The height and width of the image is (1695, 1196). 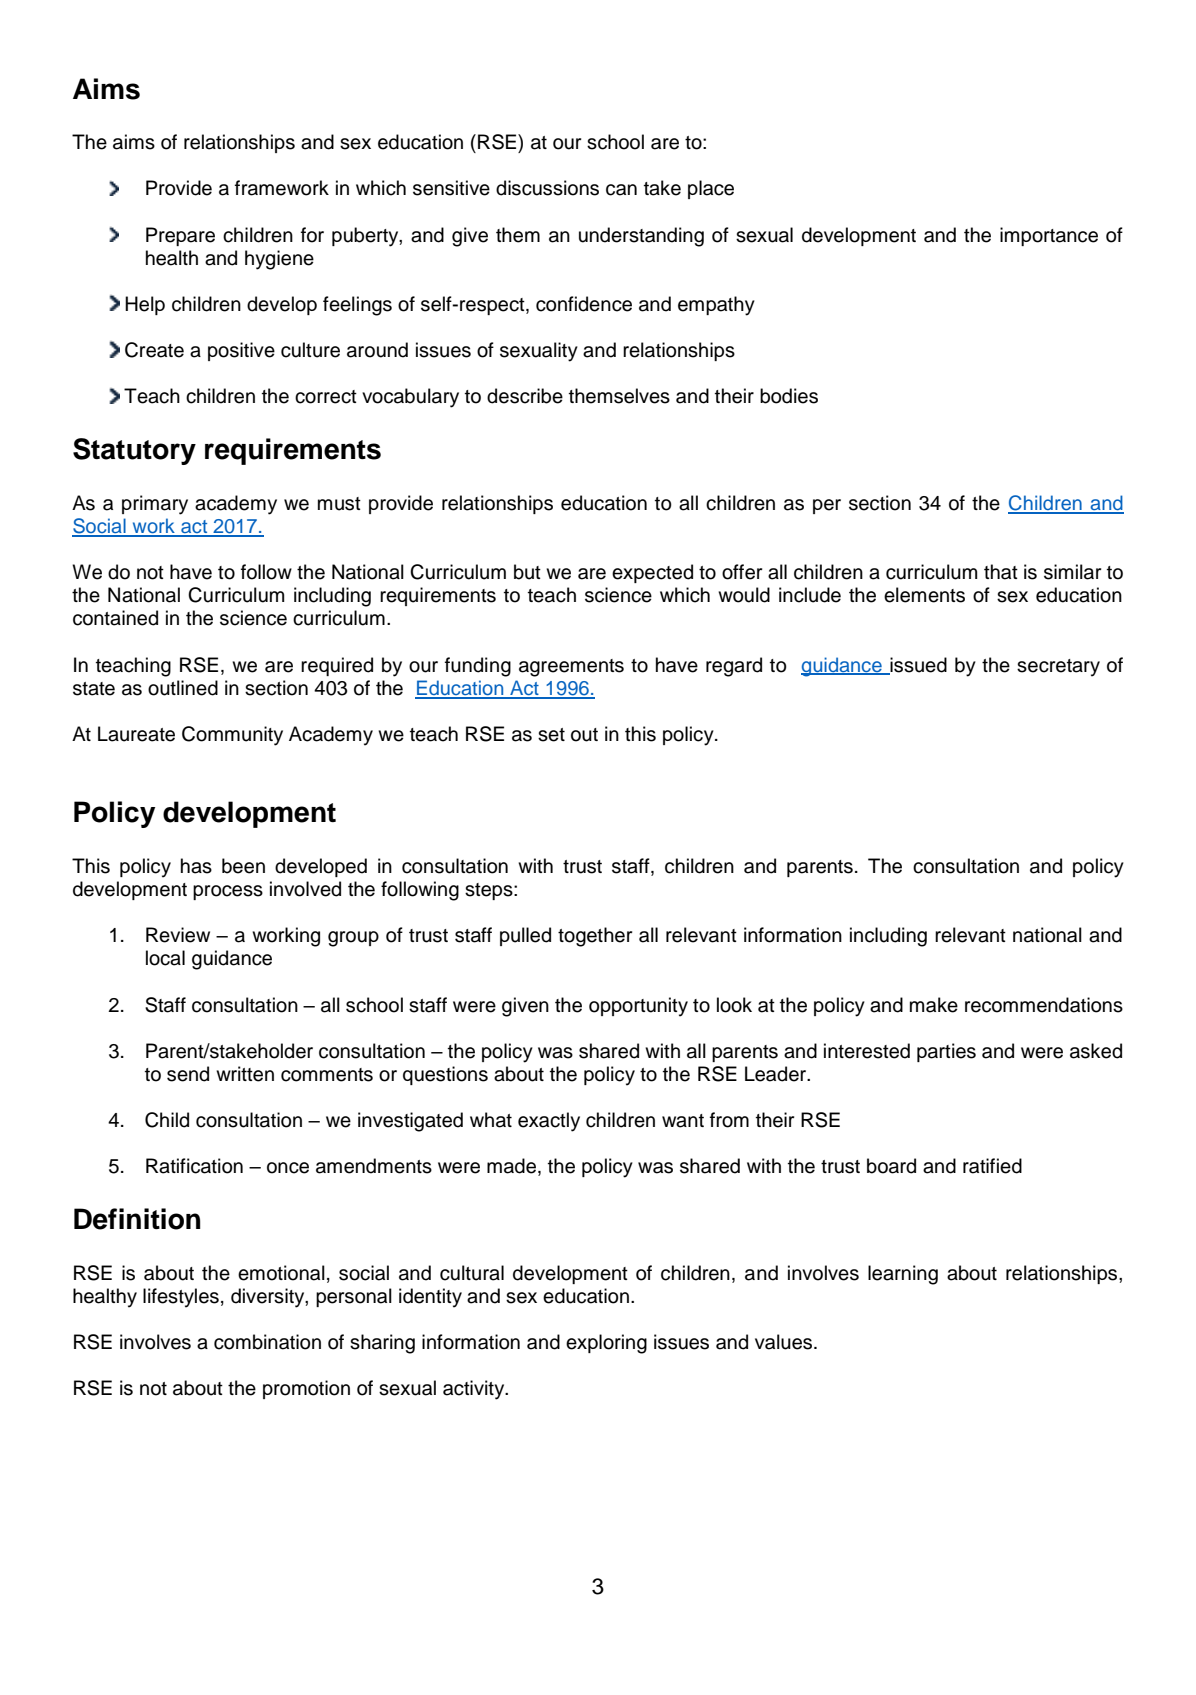 What do you see at coordinates (180, 236) in the image?
I see `Prepare` at bounding box center [180, 236].
